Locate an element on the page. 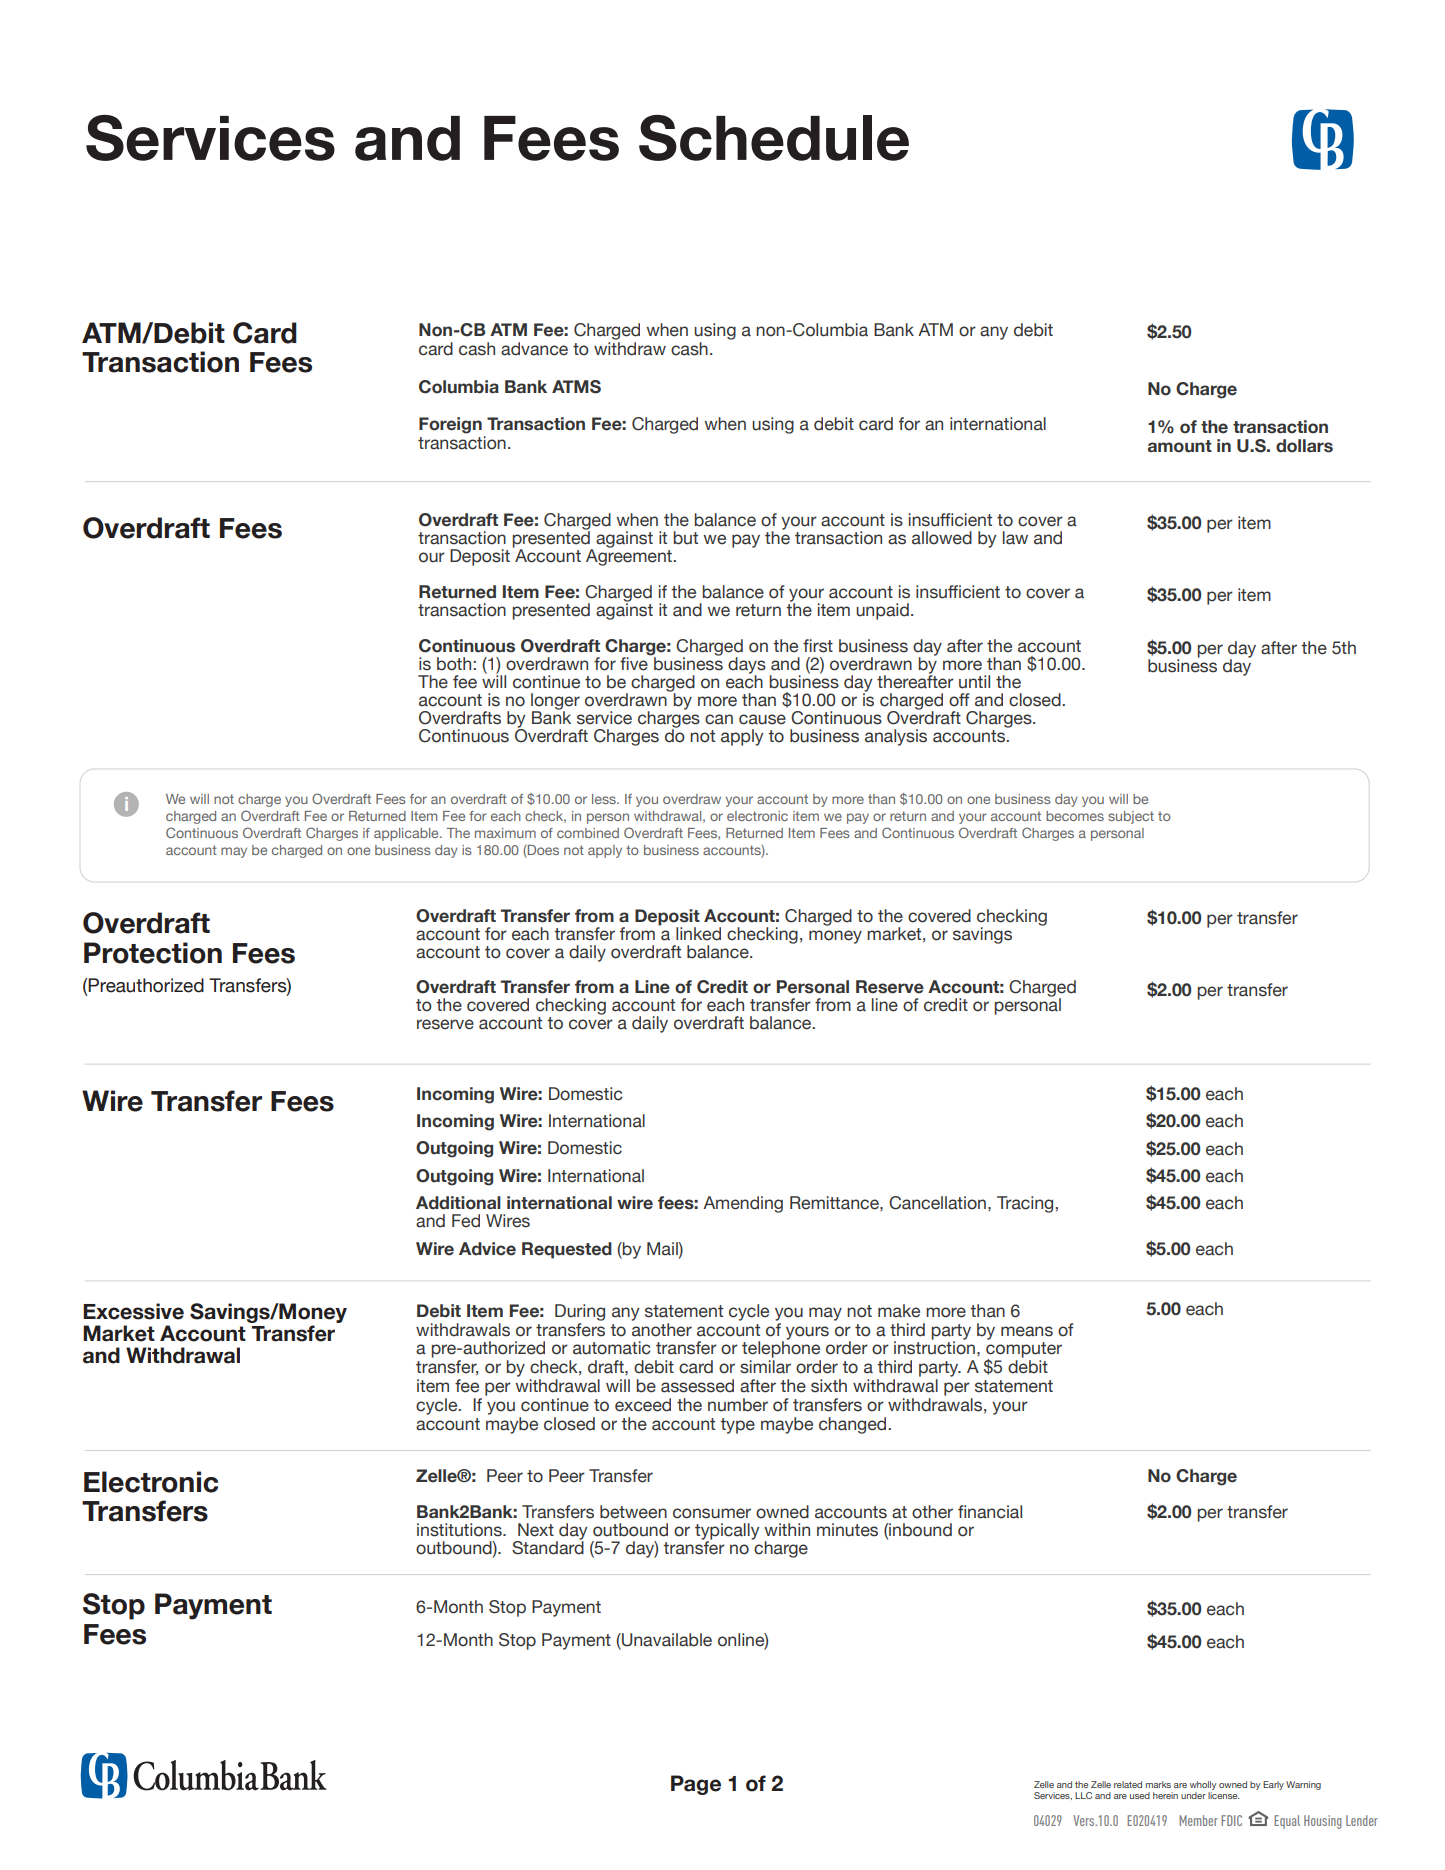 The image size is (1445, 1870). Protection is located at coordinates (153, 953).
